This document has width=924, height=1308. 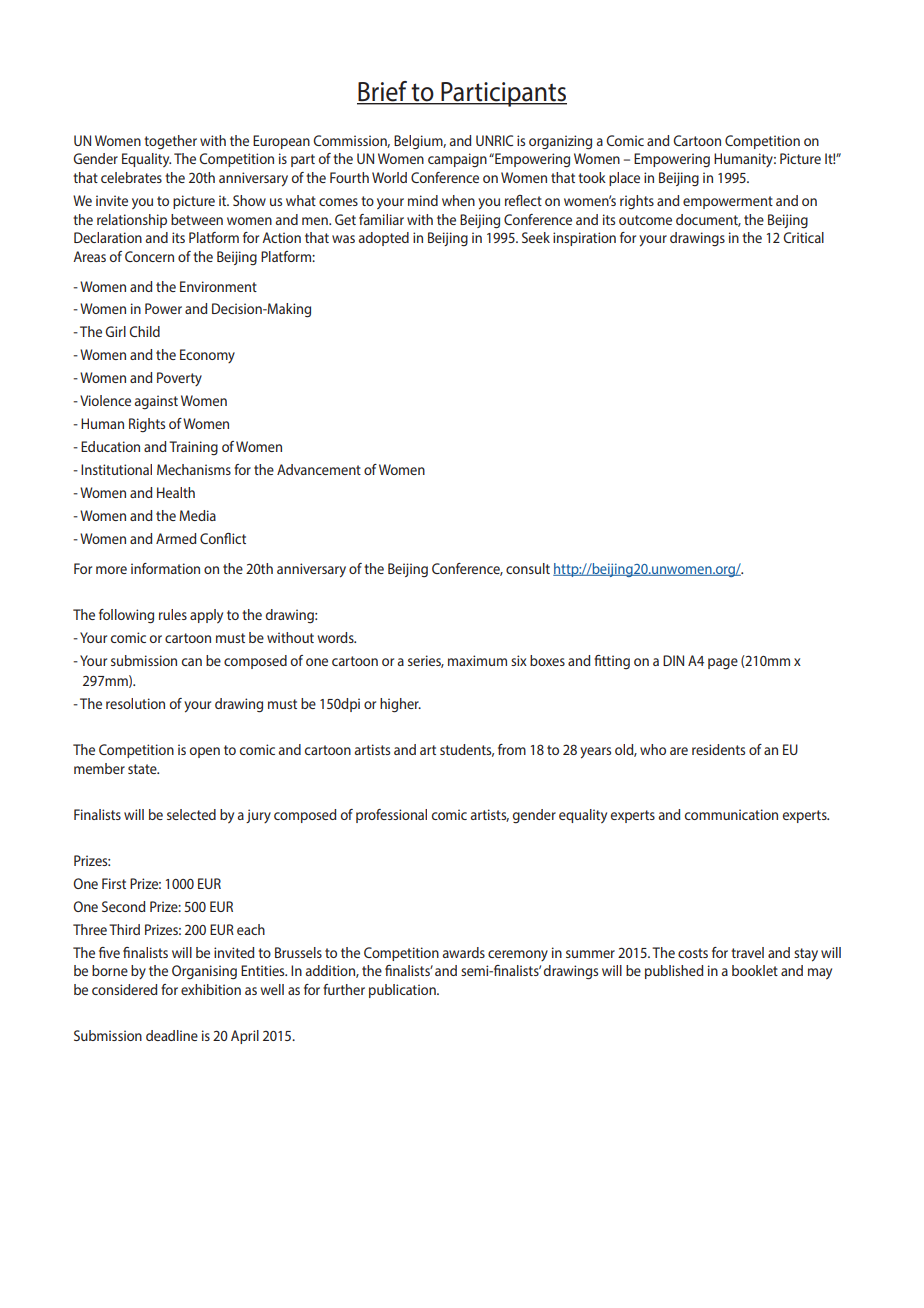 What do you see at coordinates (156, 402) in the document?
I see `against` at bounding box center [156, 402].
